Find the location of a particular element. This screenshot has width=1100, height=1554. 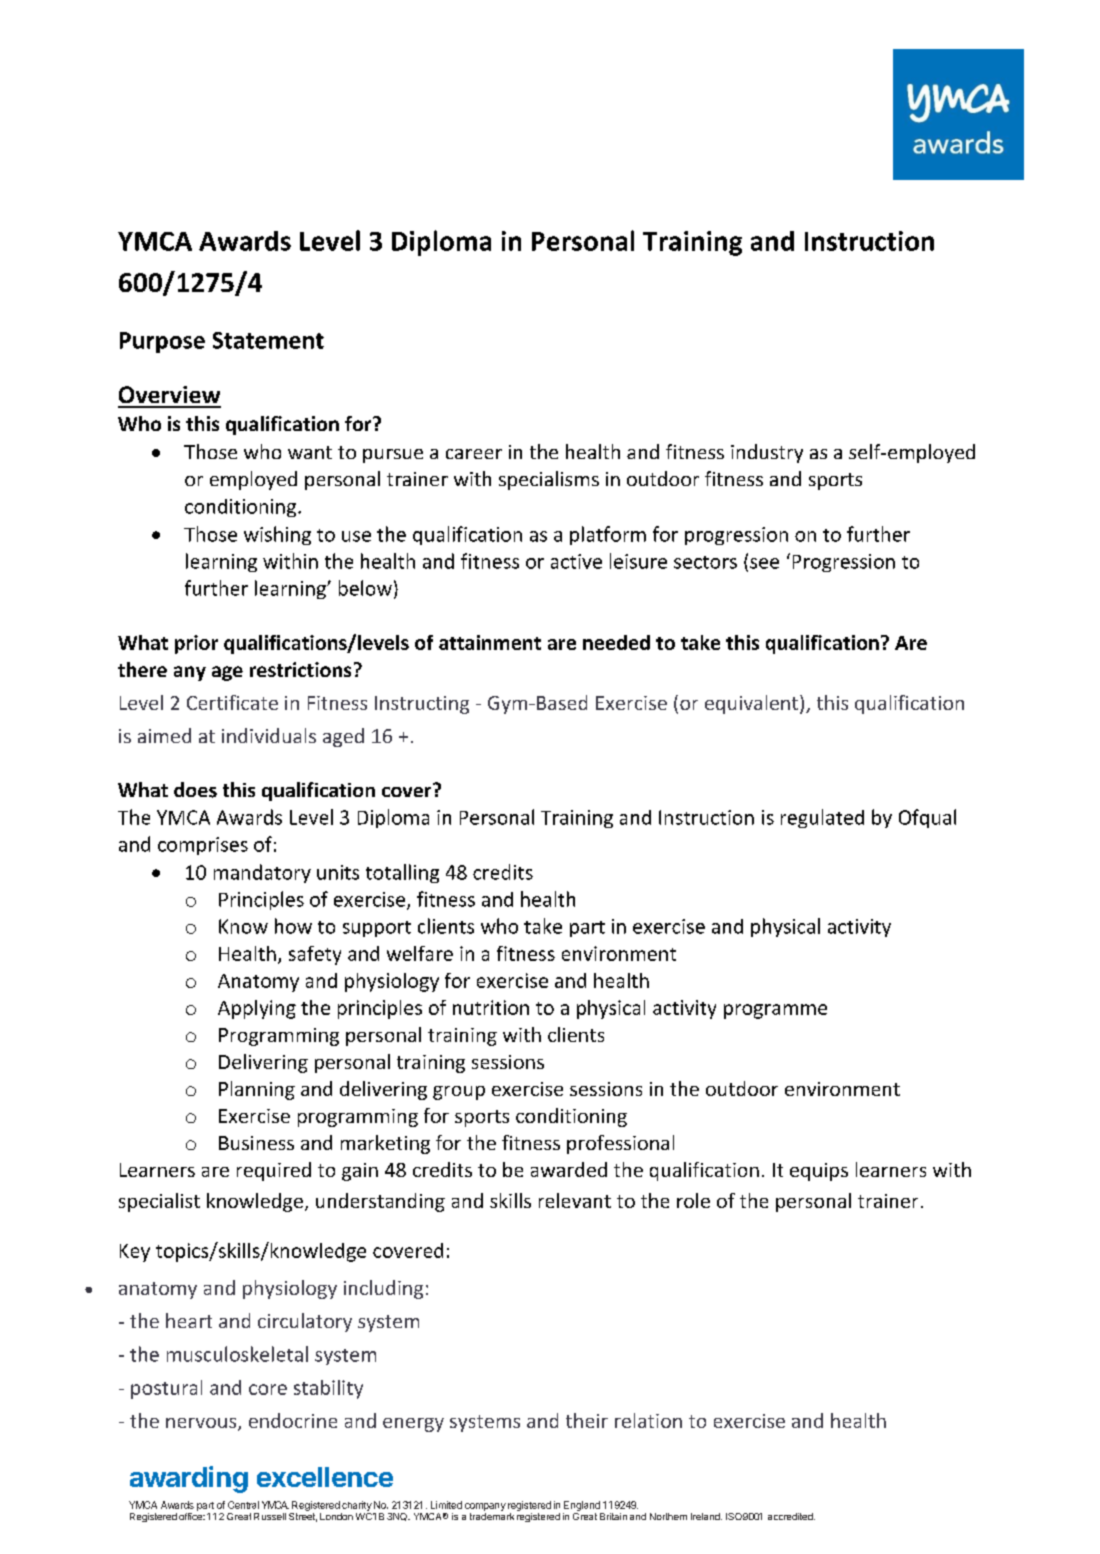

attainment is located at coordinates (490, 642).
